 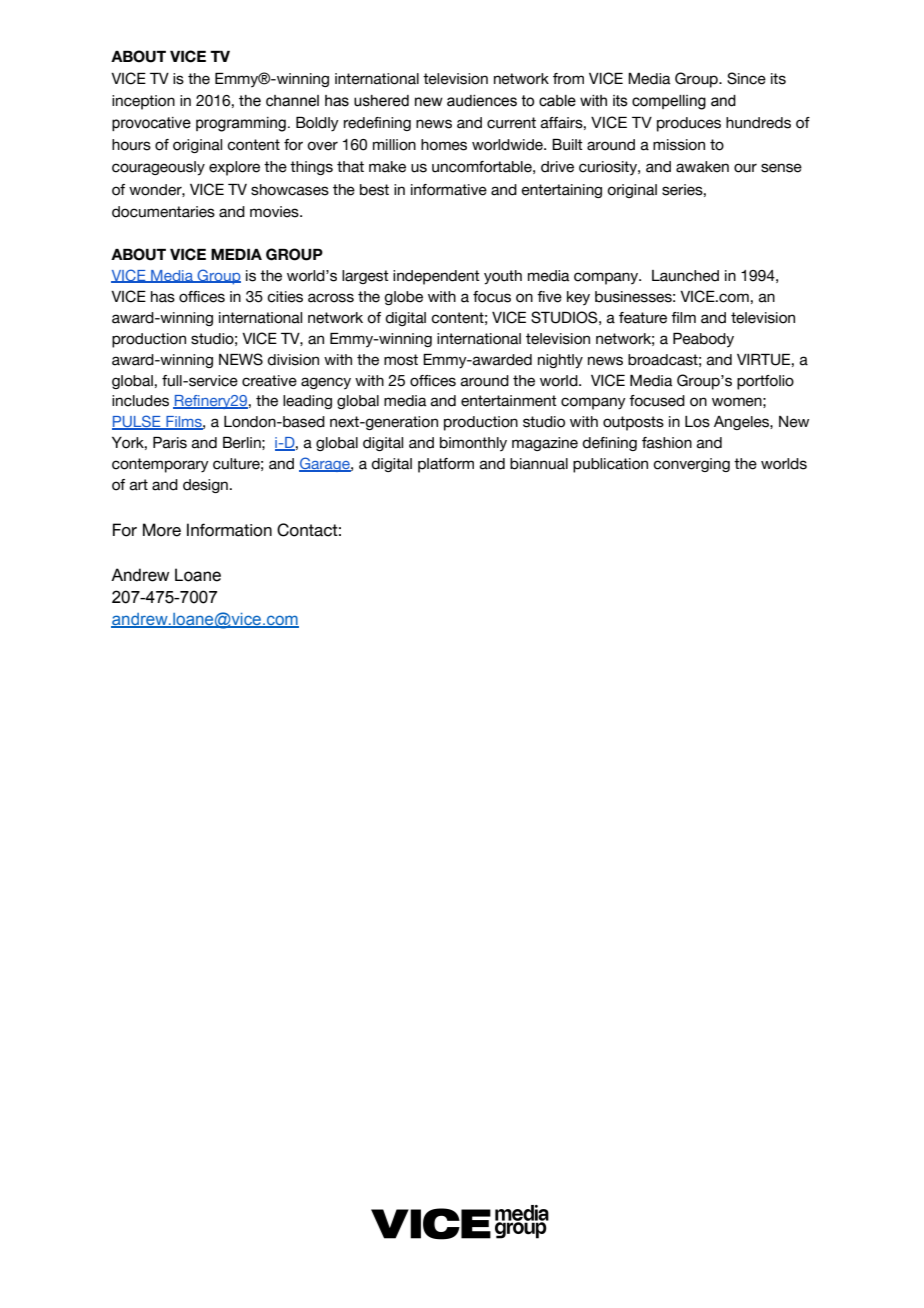 I want to click on Information, so click(x=229, y=530).
